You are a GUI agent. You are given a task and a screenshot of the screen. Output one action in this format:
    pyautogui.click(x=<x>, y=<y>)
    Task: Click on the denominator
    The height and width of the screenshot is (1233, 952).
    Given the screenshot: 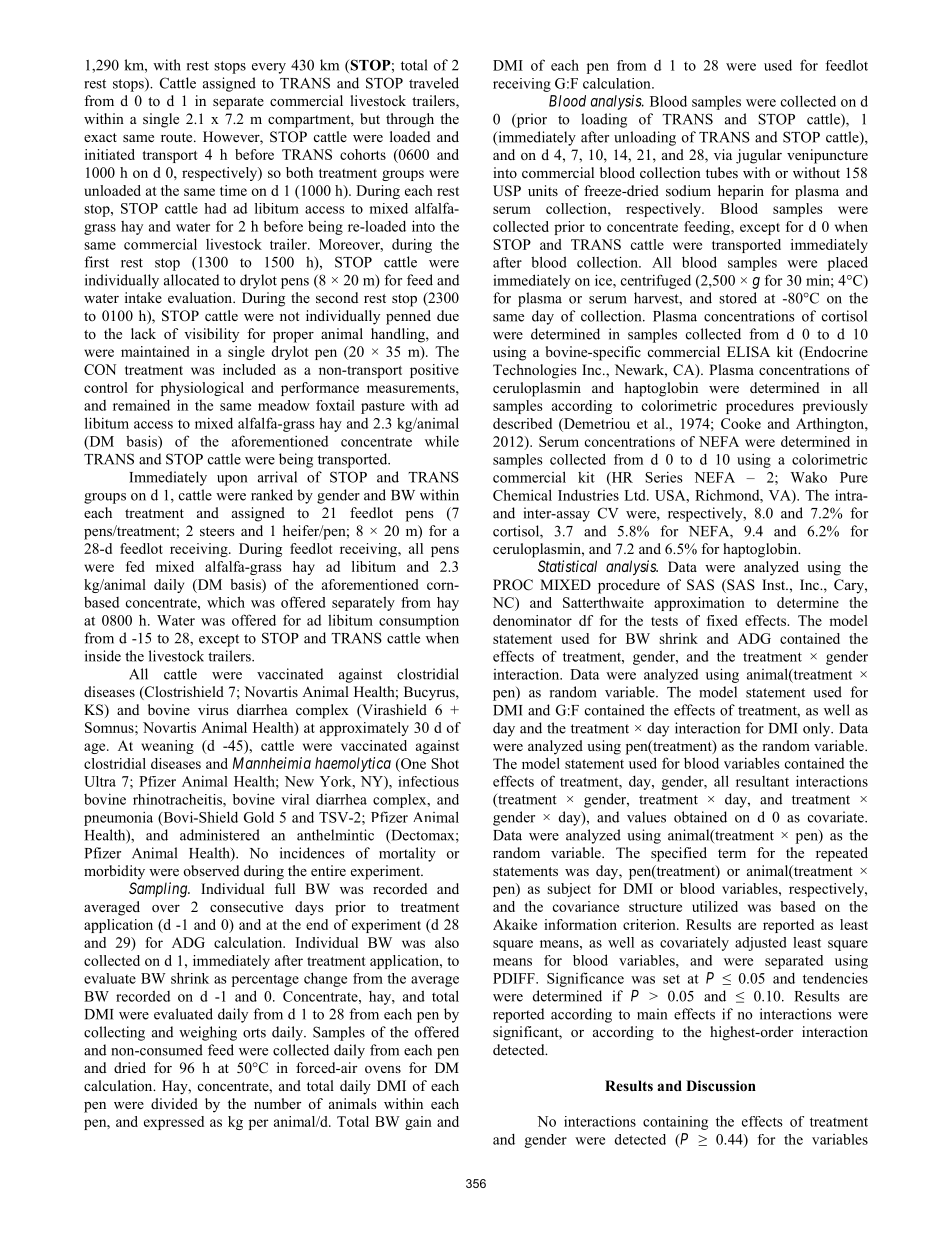 What is the action you would take?
    pyautogui.click(x=532, y=620)
